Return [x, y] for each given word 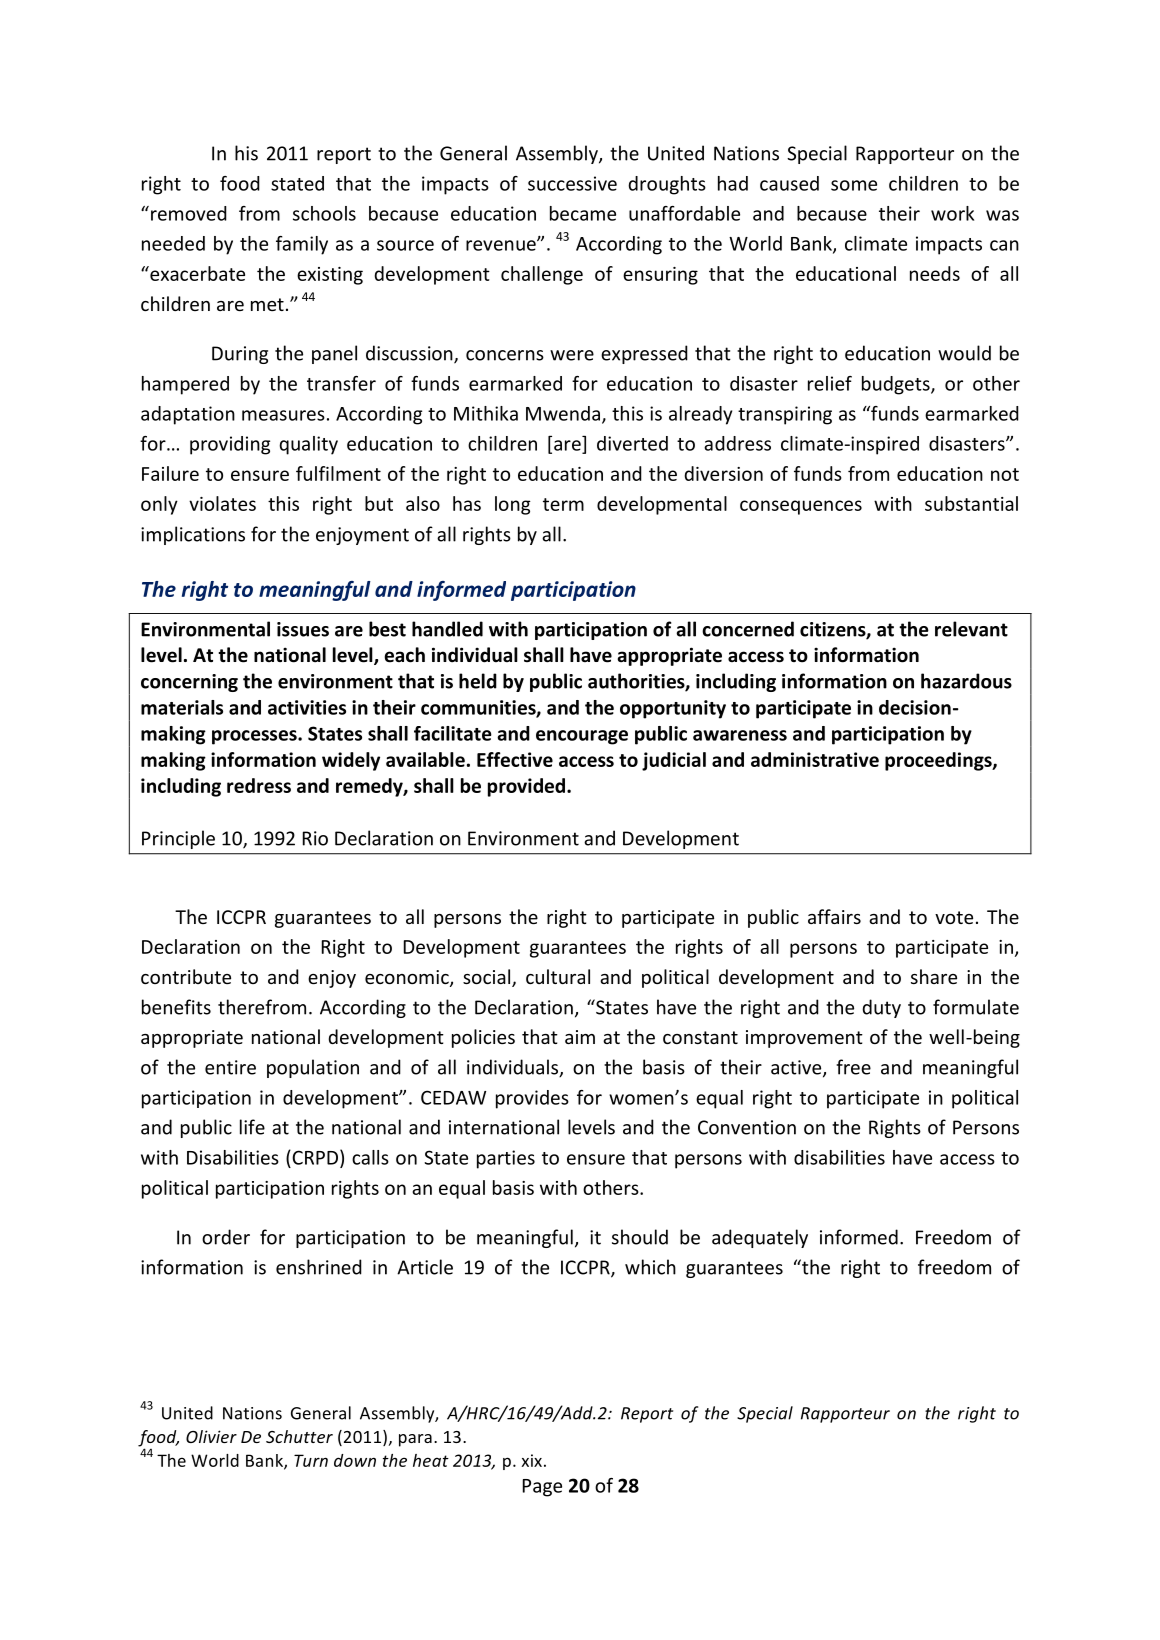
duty [881, 1008]
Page [542, 1488]
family [302, 245]
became [583, 213]
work [952, 213]
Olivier [211, 1436]
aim [580, 1037]
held [478, 681]
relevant [971, 629]
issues [303, 629]
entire [230, 1067]
